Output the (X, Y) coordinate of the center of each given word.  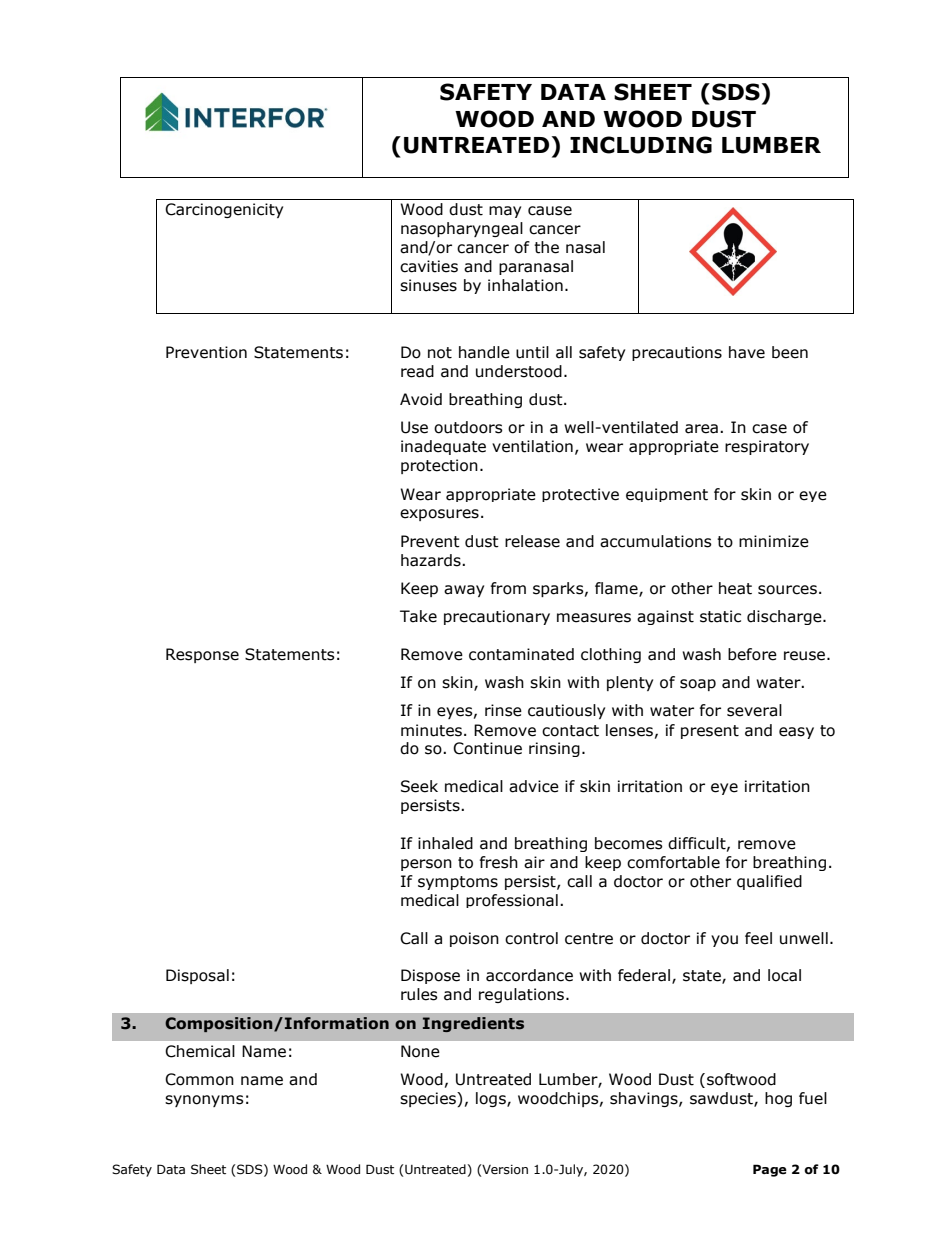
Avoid (421, 399)
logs (492, 1099)
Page (770, 1170)
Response (202, 655)
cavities (429, 266)
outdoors (468, 427)
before (752, 654)
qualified (769, 882)
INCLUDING (641, 145)
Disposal (197, 976)
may (505, 212)
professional (512, 901)
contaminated (521, 654)
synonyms (204, 1101)
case (769, 429)
